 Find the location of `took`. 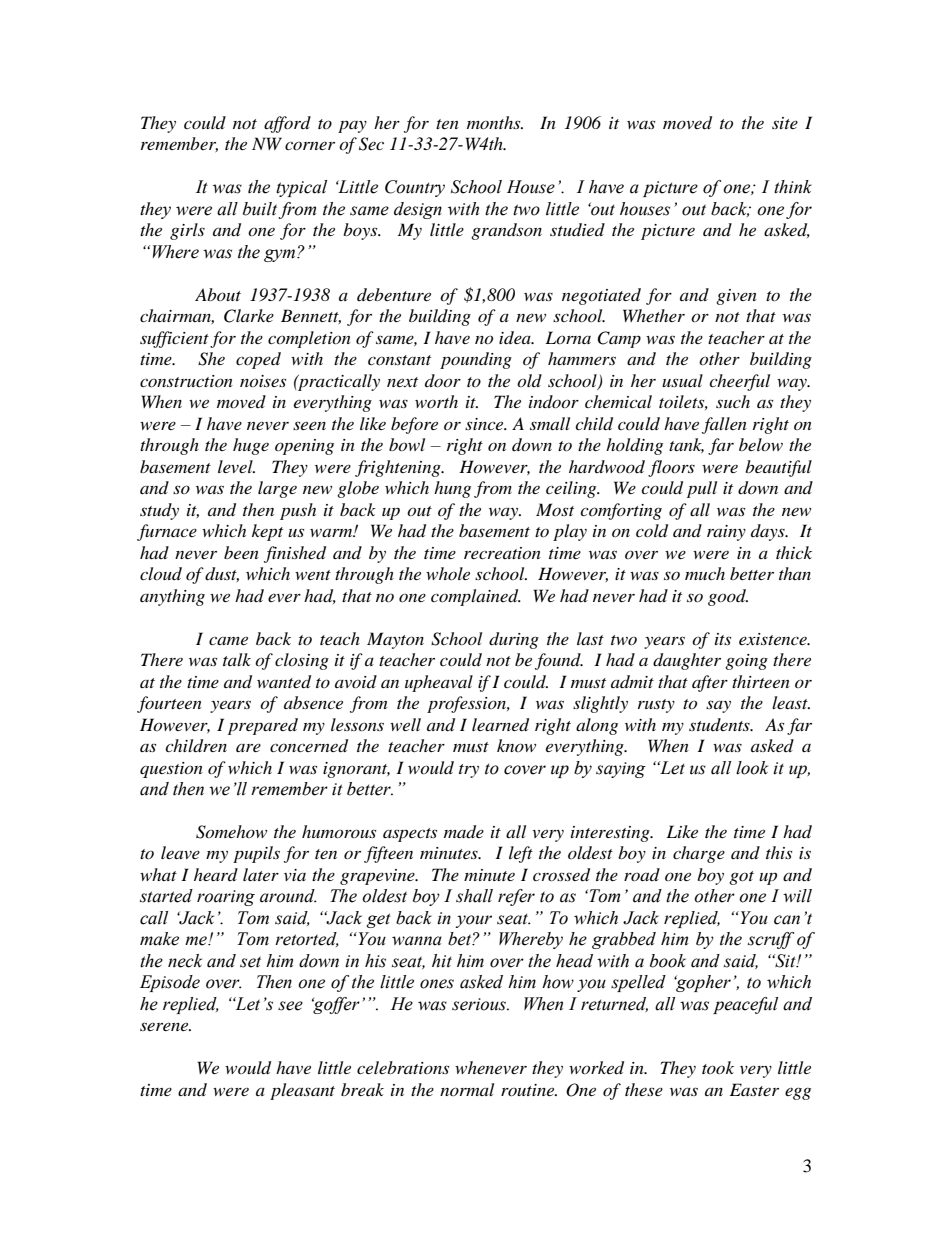

took is located at coordinates (718, 1067).
